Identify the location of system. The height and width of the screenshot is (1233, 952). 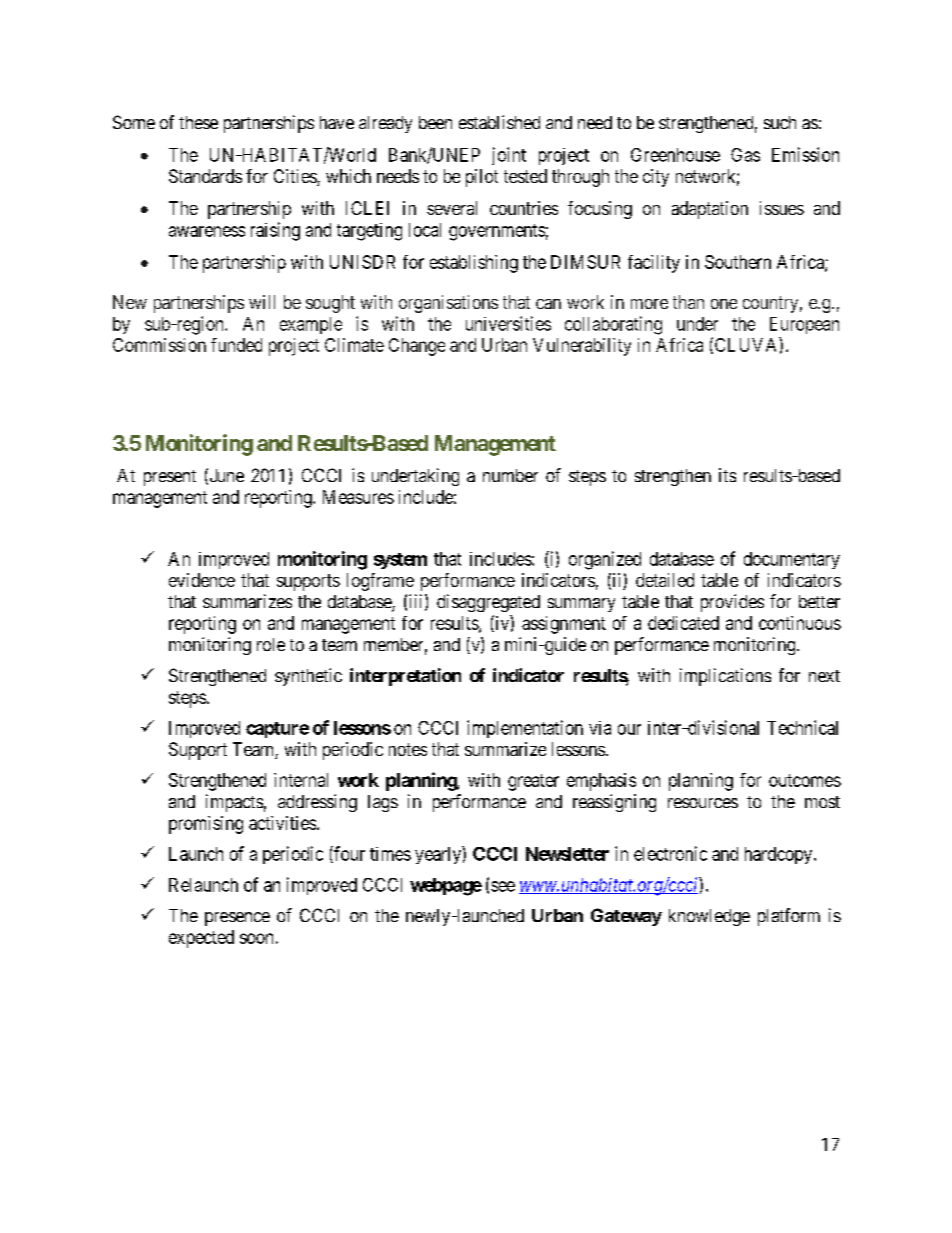
(400, 561).
